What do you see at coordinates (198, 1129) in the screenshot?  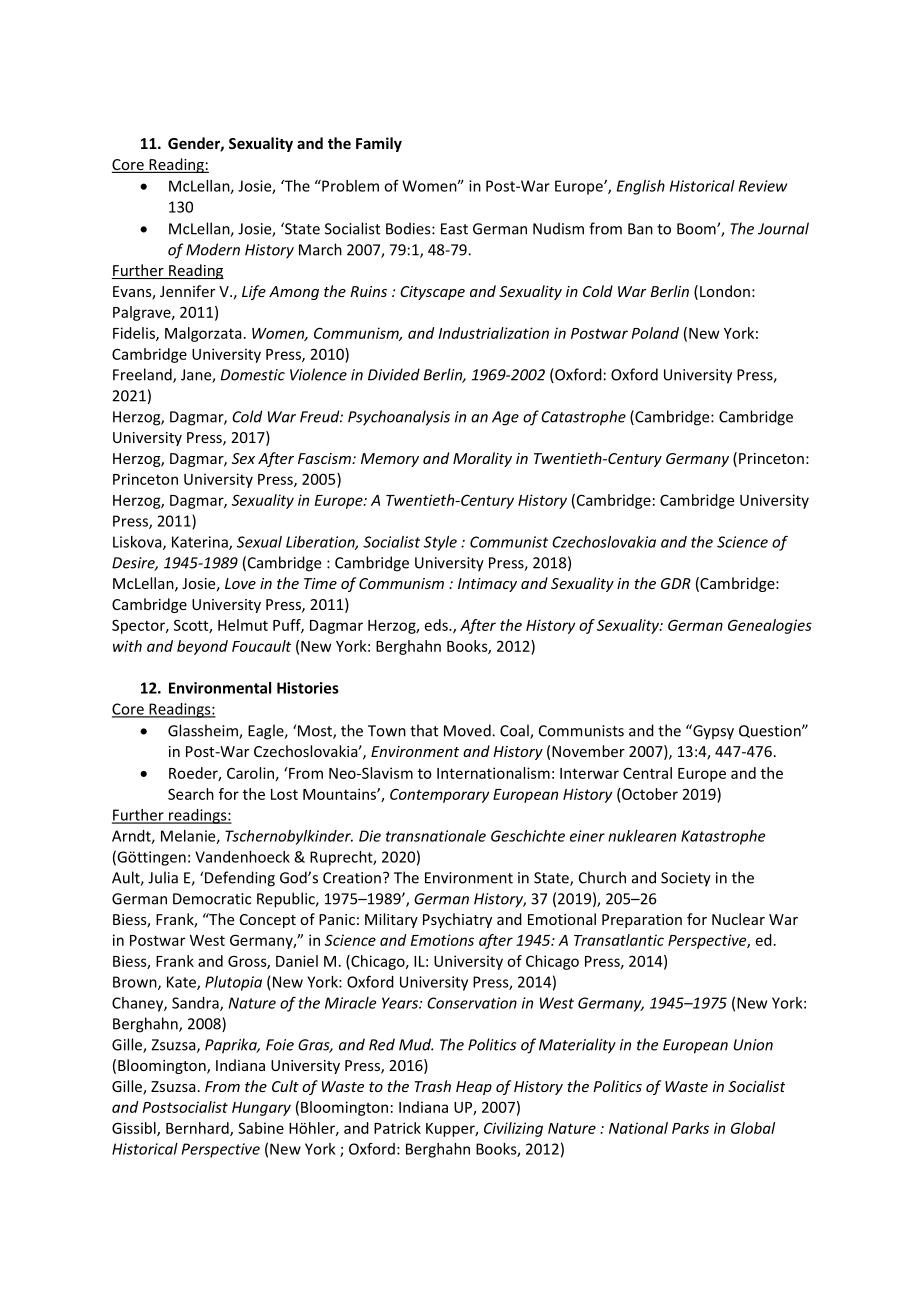 I see `Bernhard` at bounding box center [198, 1129].
